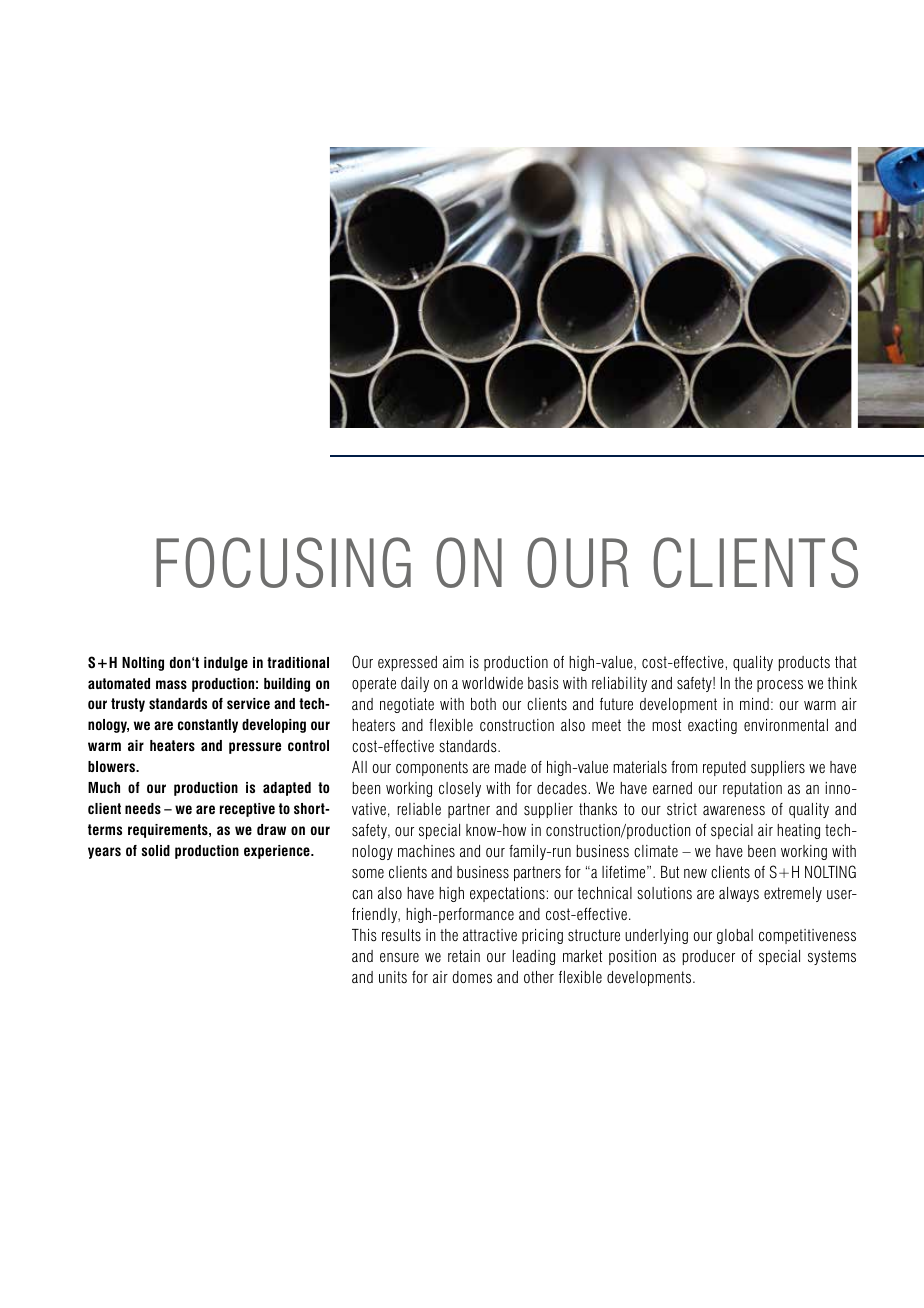 The height and width of the screenshot is (1308, 924). What do you see at coordinates (283, 562) in the screenshot?
I see `FOCUSING` at bounding box center [283, 562].
